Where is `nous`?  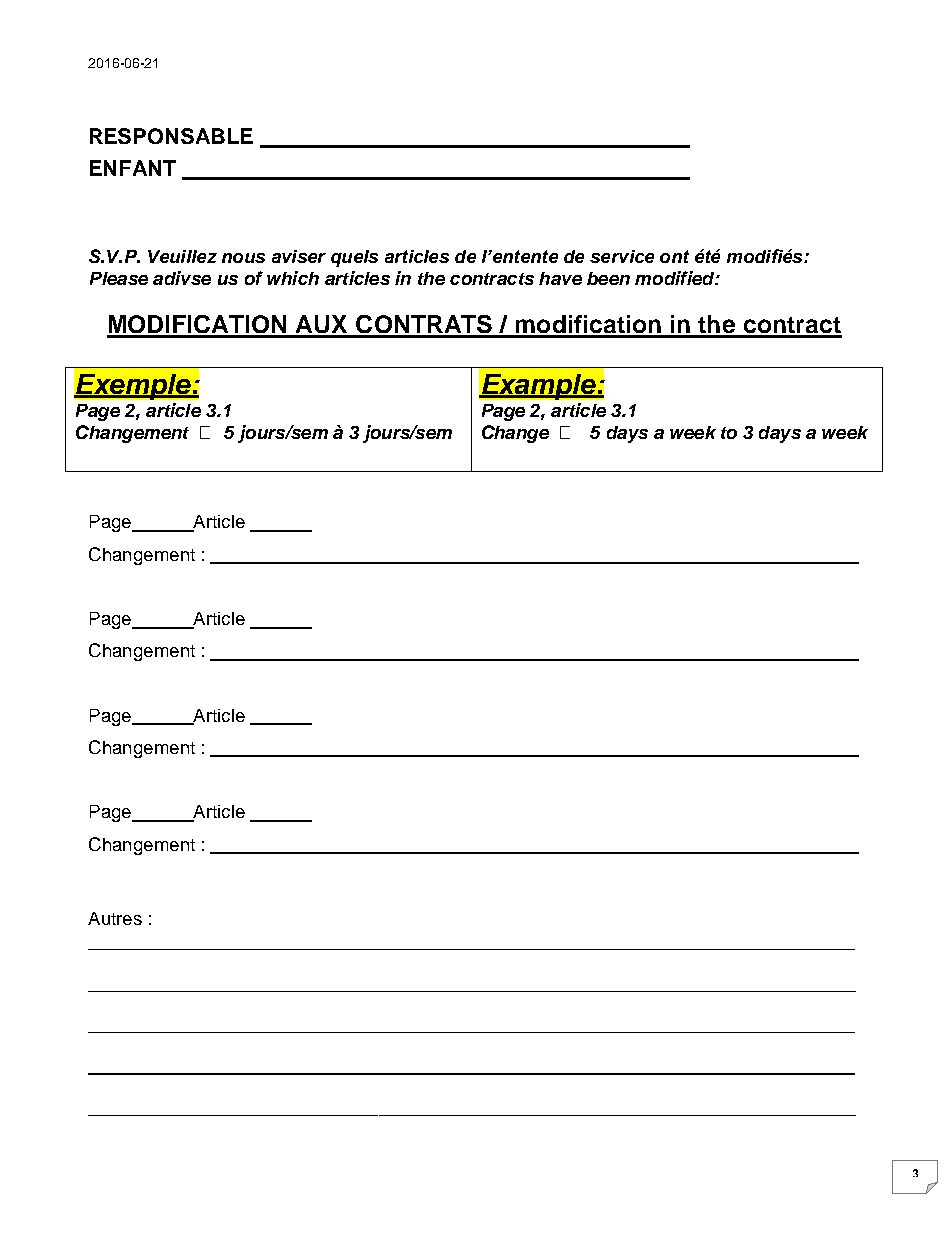 nous is located at coordinates (243, 258).
